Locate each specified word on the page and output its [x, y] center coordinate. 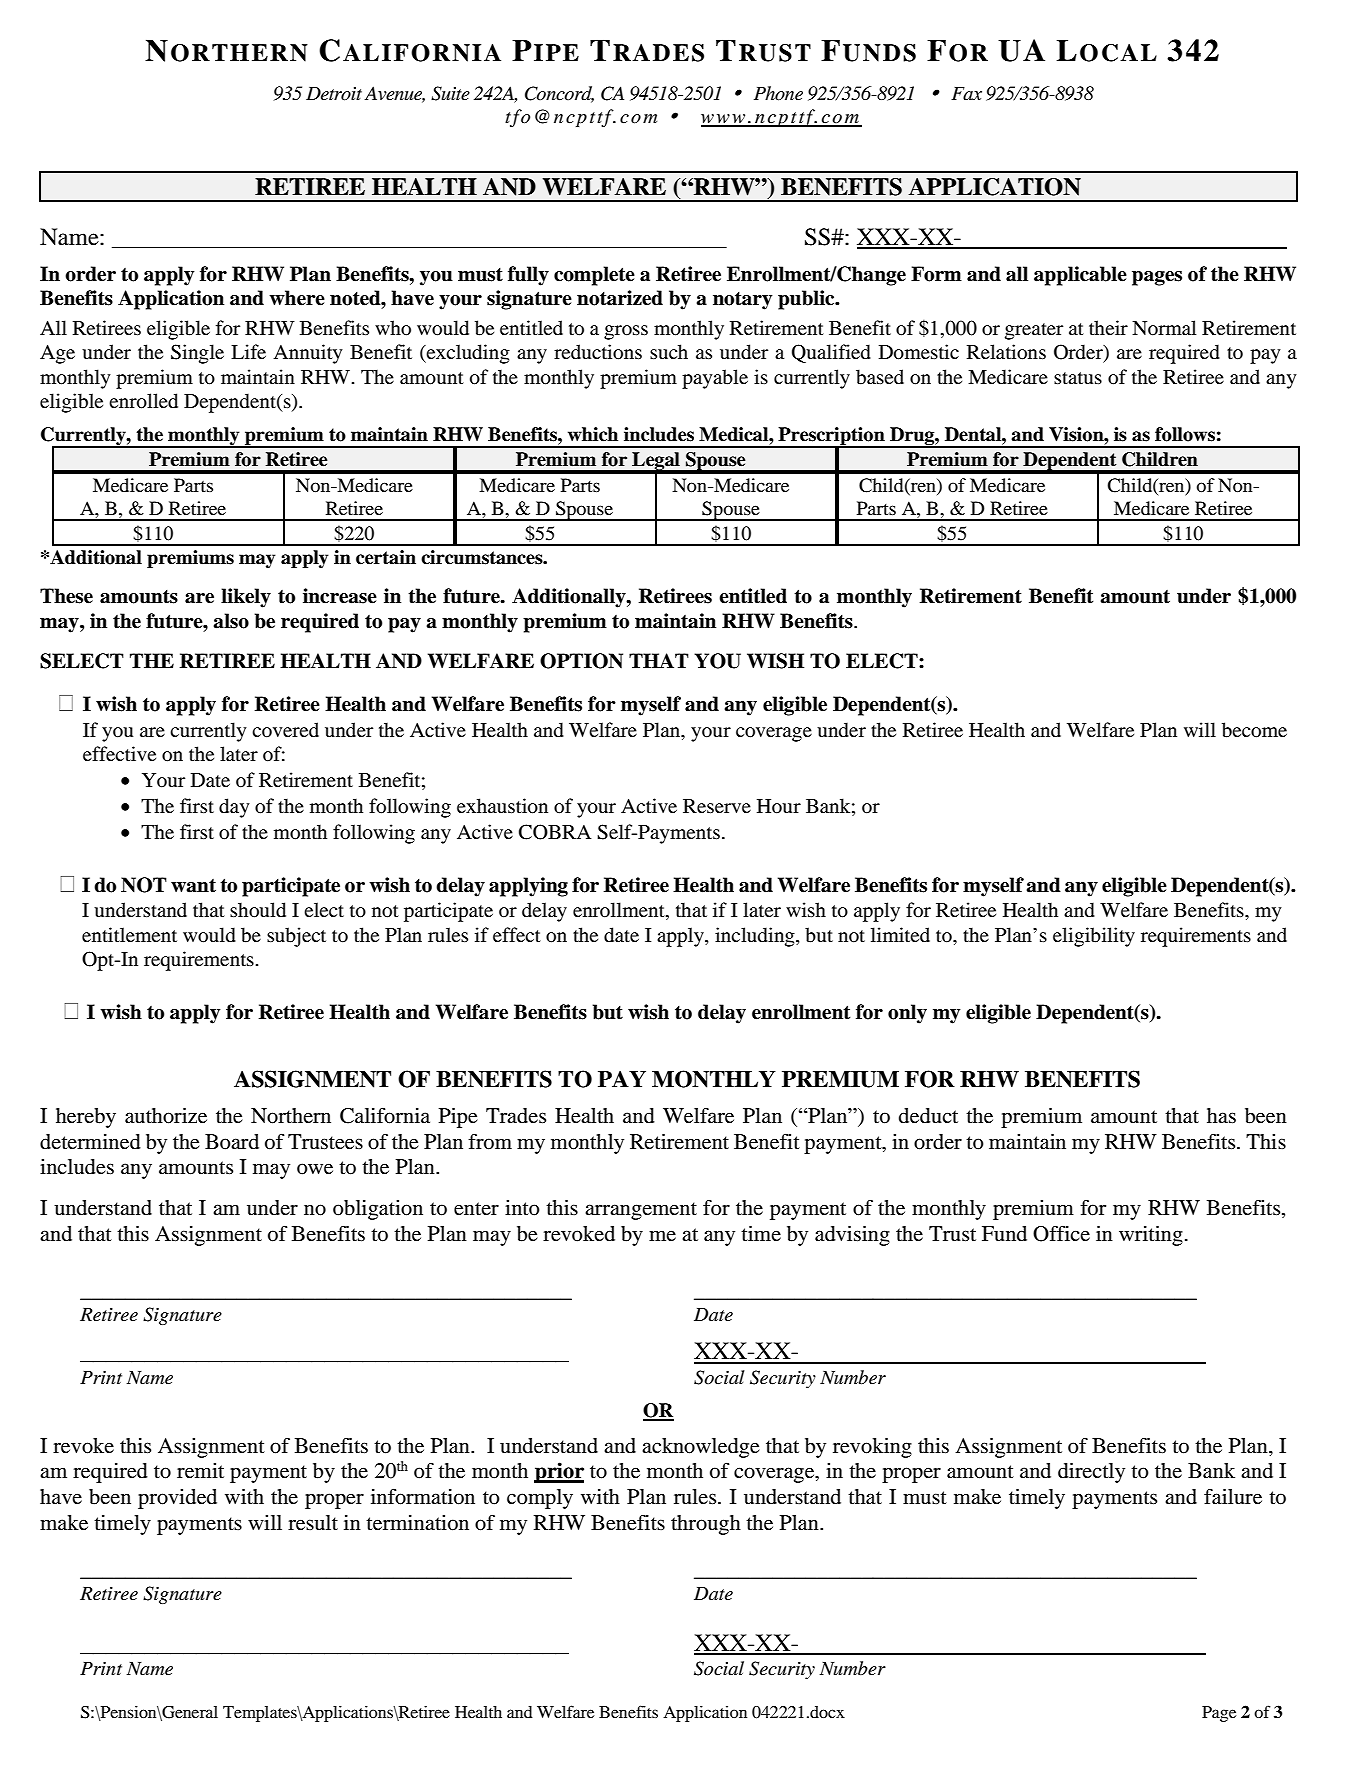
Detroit [334, 94]
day [234, 808]
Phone [778, 93]
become [1254, 730]
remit [200, 1471]
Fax [966, 93]
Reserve [717, 806]
